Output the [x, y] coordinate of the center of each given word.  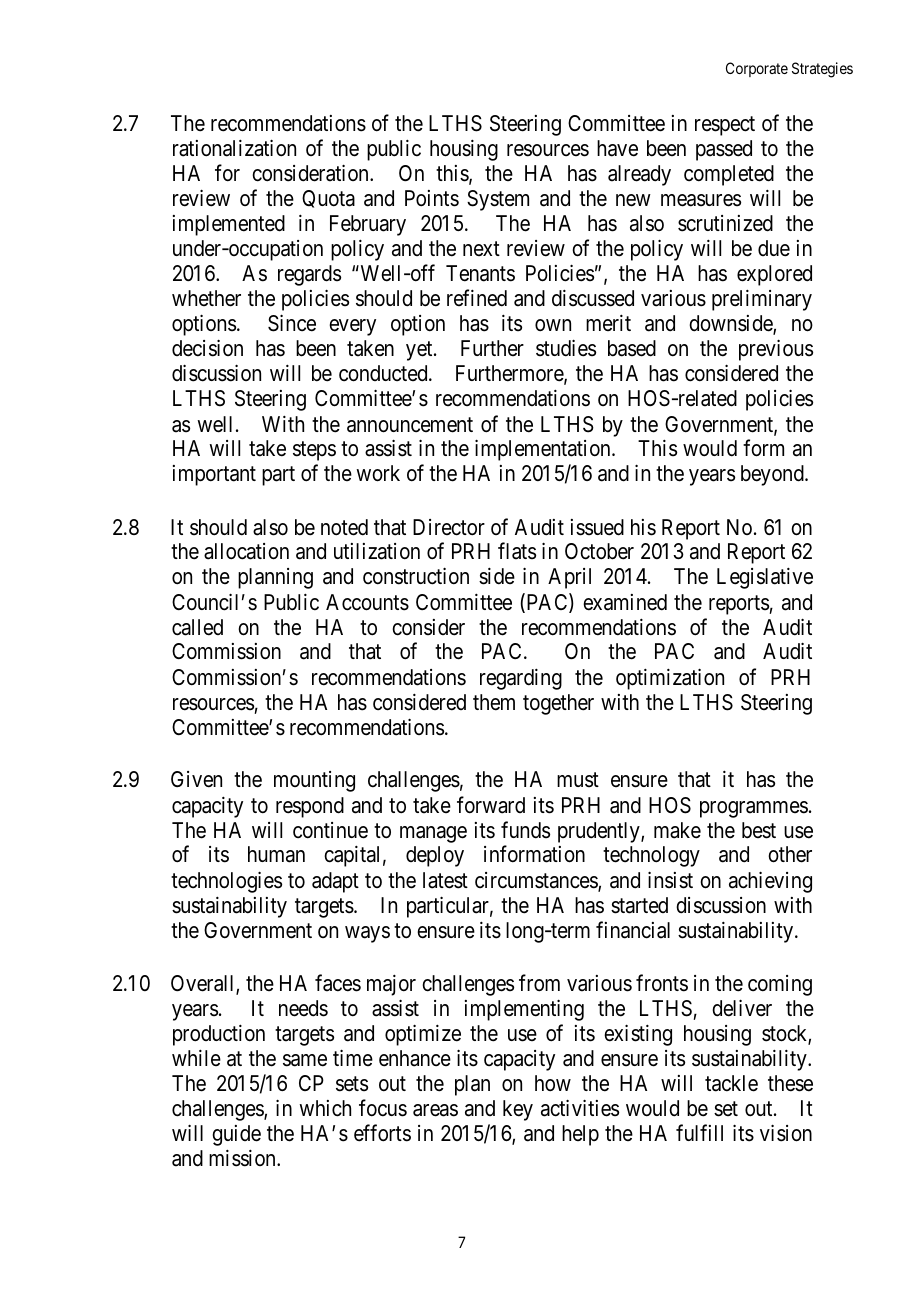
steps [314, 451]
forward [491, 805]
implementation [544, 450]
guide [236, 1135]
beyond [773, 475]
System [498, 200]
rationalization [234, 148]
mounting [314, 781]
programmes [754, 809]
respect [725, 126]
